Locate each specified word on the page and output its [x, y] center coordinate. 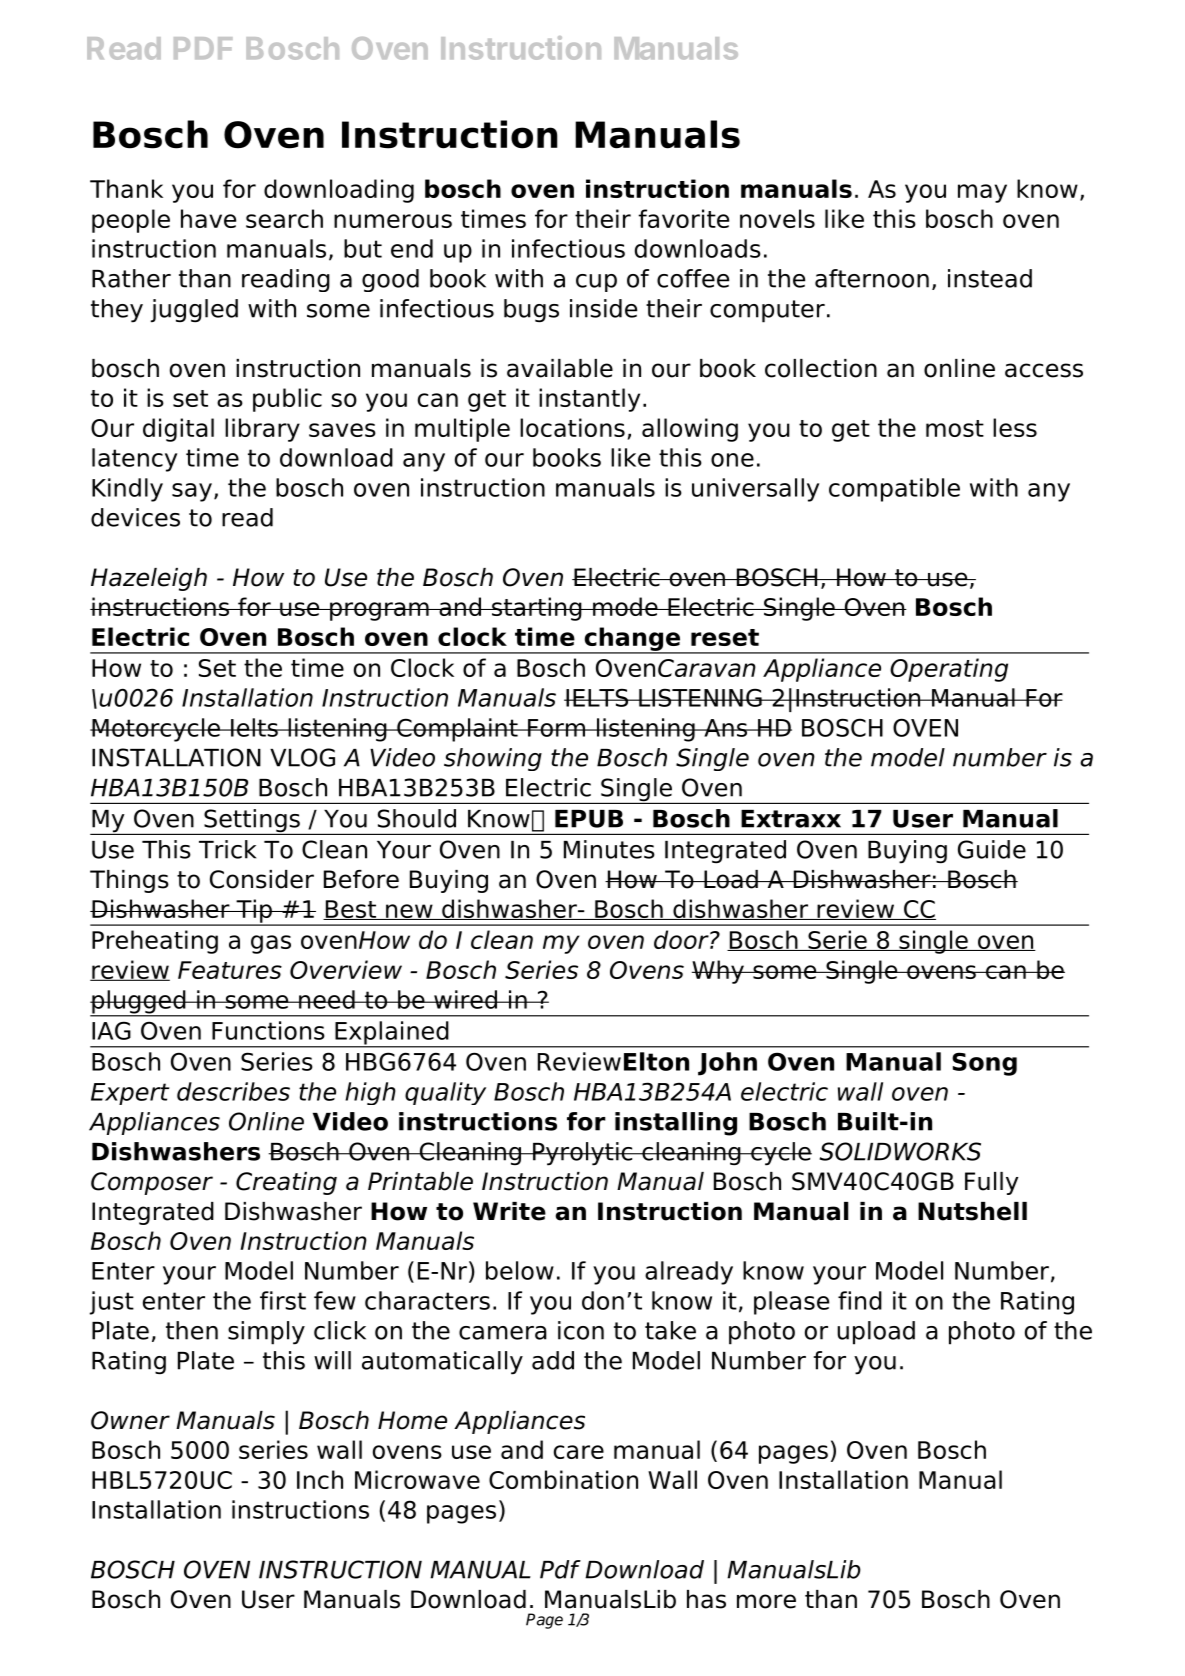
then [192, 1330]
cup [596, 283]
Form [557, 728]
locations [572, 427]
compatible [894, 490]
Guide [992, 849]
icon [581, 1330]
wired [466, 999]
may [982, 193]
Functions [268, 1030]
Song [984, 1064]
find [860, 1300]
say [192, 492]
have [208, 218]
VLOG [302, 757]
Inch [320, 1479]
